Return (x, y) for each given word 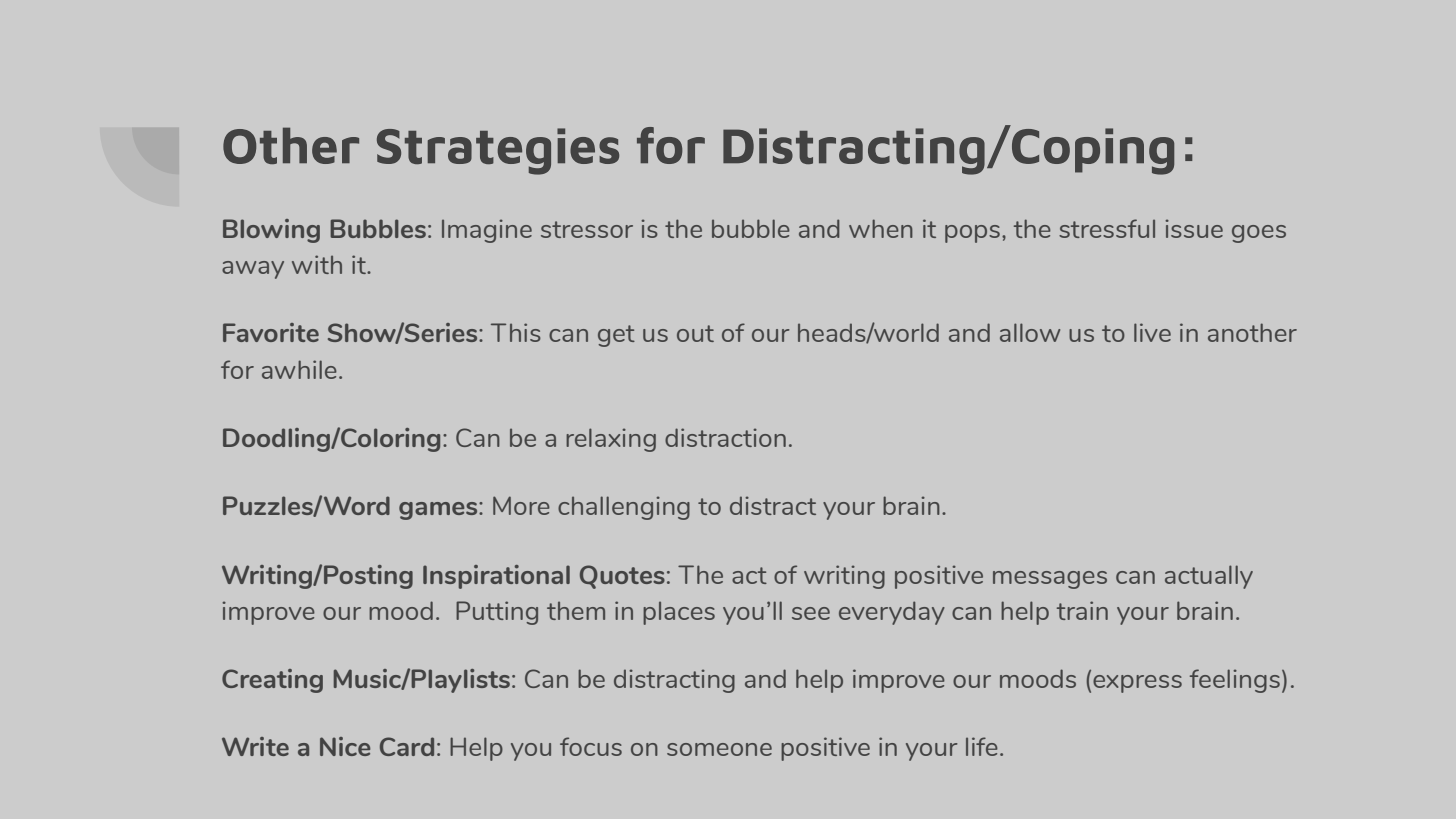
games (439, 511)
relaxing (611, 440)
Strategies (498, 151)
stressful (1107, 228)
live (1152, 332)
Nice (345, 746)
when (881, 228)
